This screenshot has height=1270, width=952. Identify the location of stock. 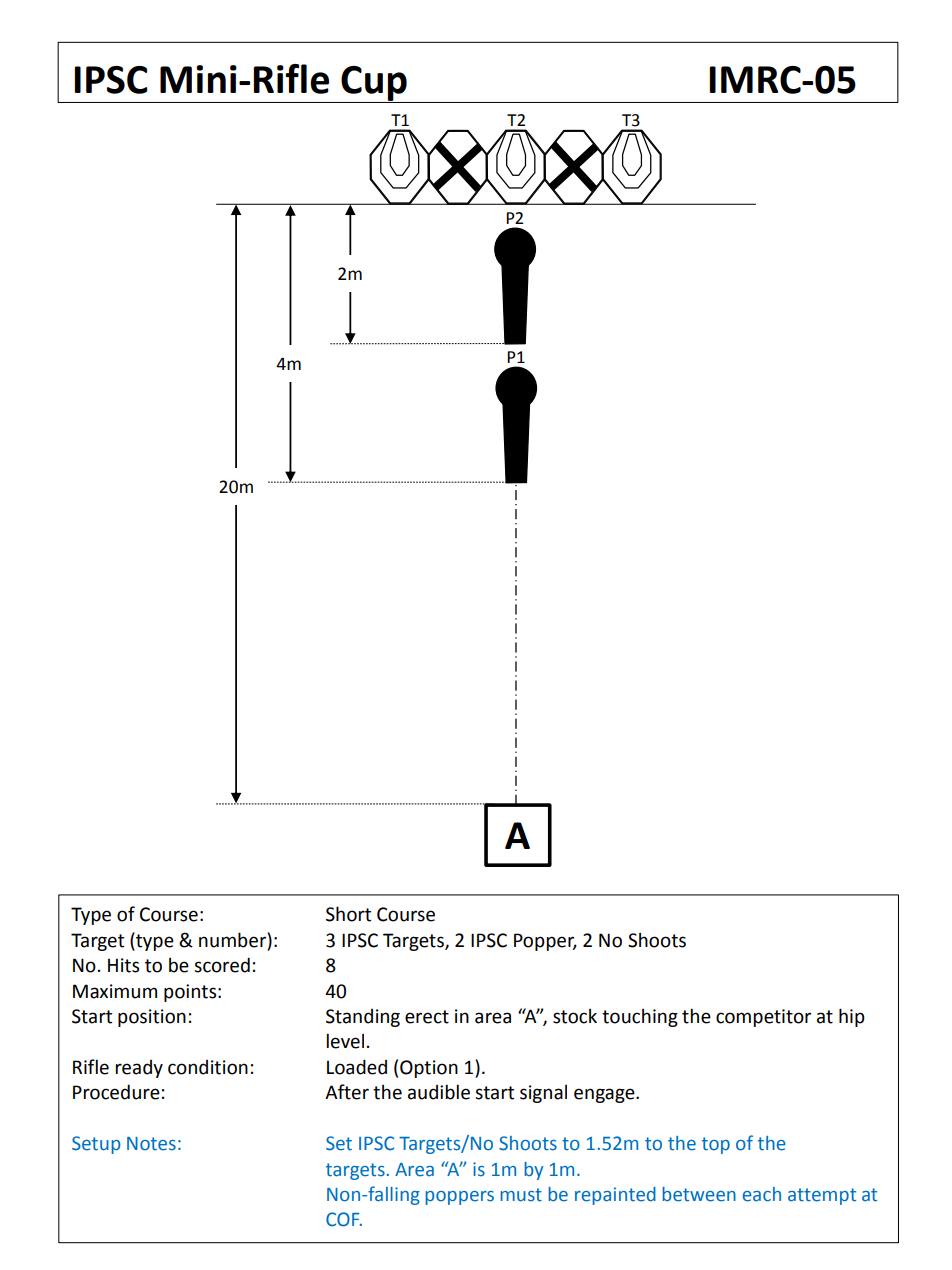
(575, 1016).
